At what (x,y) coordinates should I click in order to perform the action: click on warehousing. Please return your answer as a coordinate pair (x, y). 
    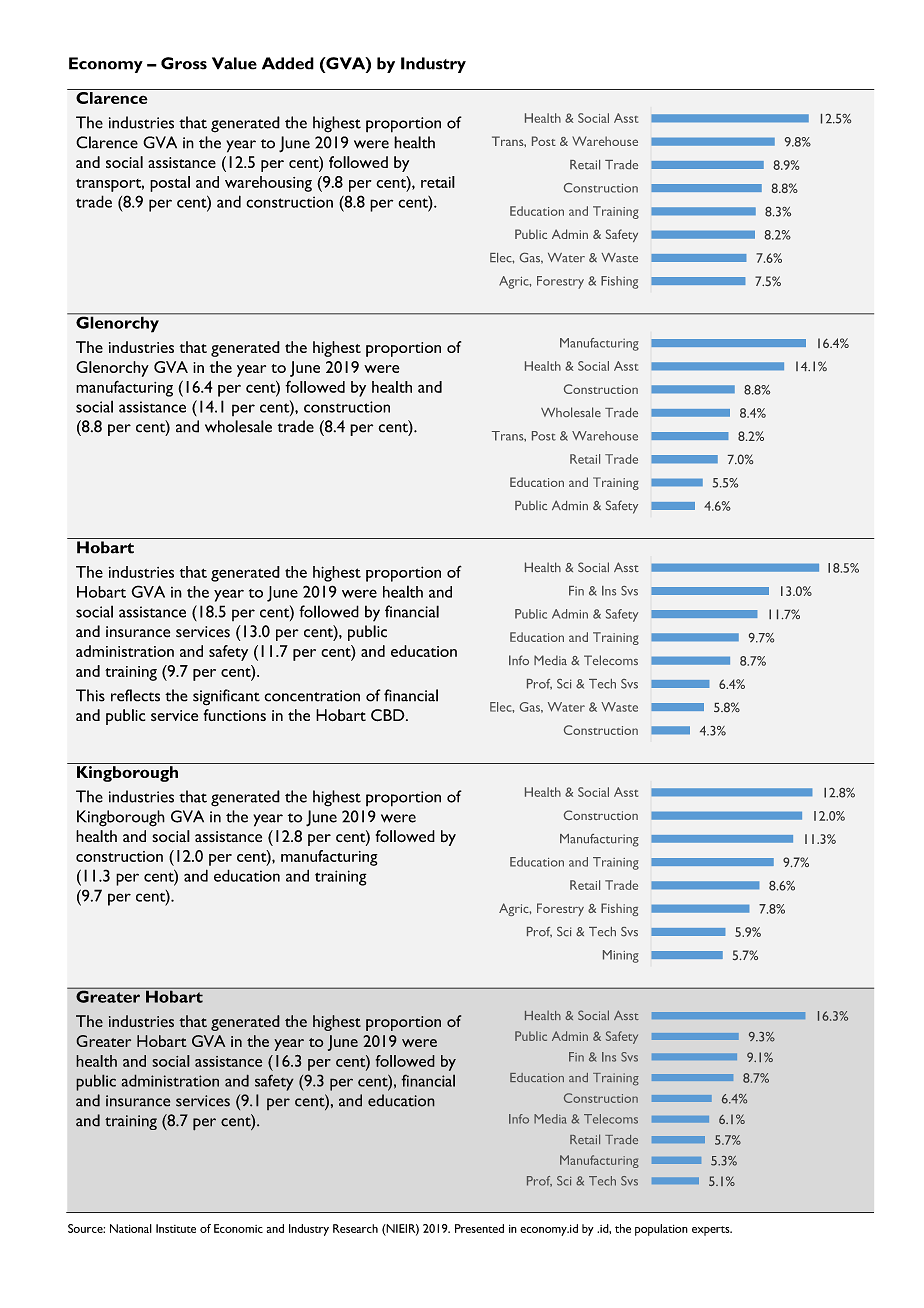
    Looking at the image, I should click on (268, 184).
